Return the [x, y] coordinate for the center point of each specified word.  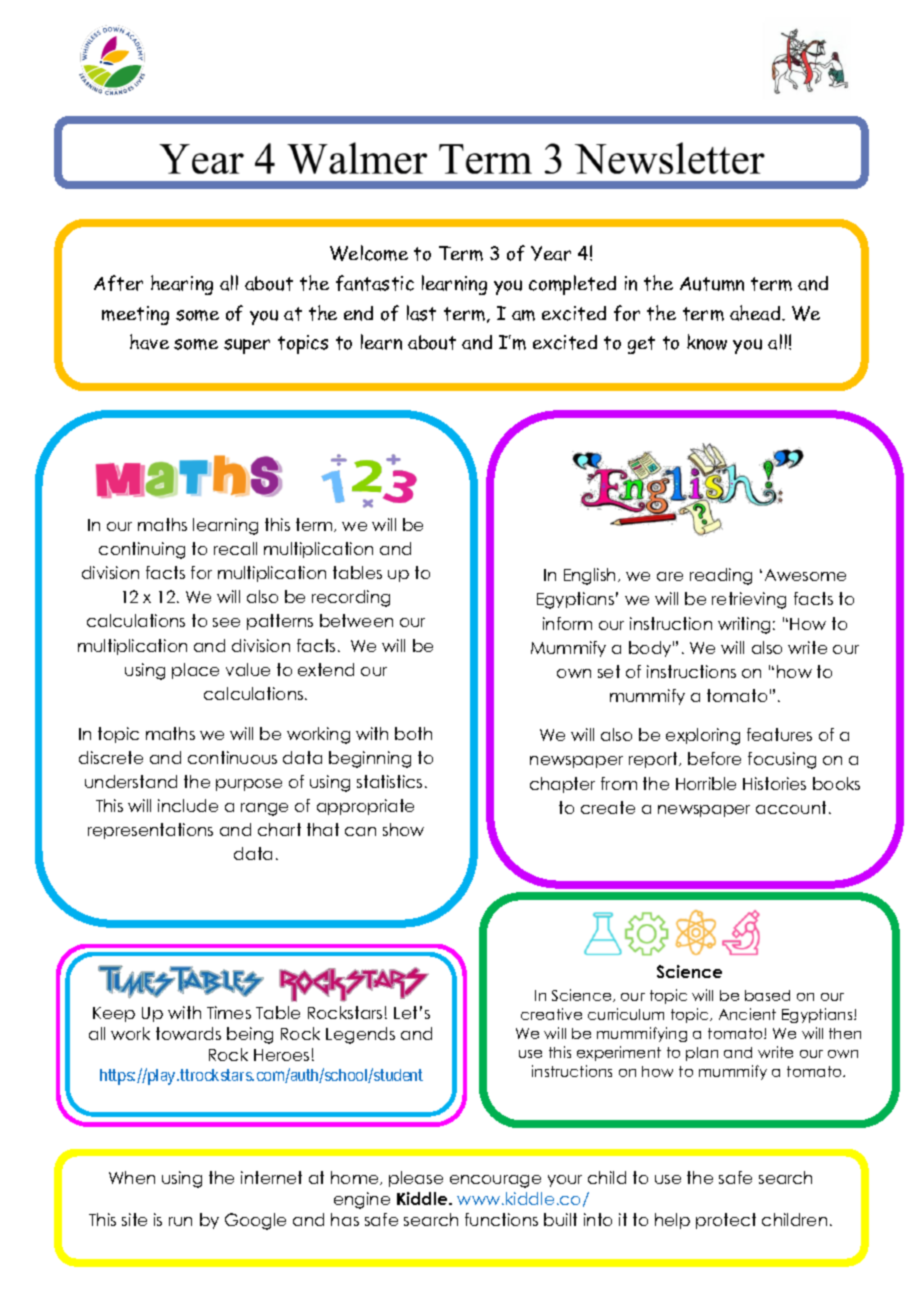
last [421, 313]
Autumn [712, 284]
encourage [495, 1181]
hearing [182, 285]
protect [726, 1221]
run [180, 1221]
